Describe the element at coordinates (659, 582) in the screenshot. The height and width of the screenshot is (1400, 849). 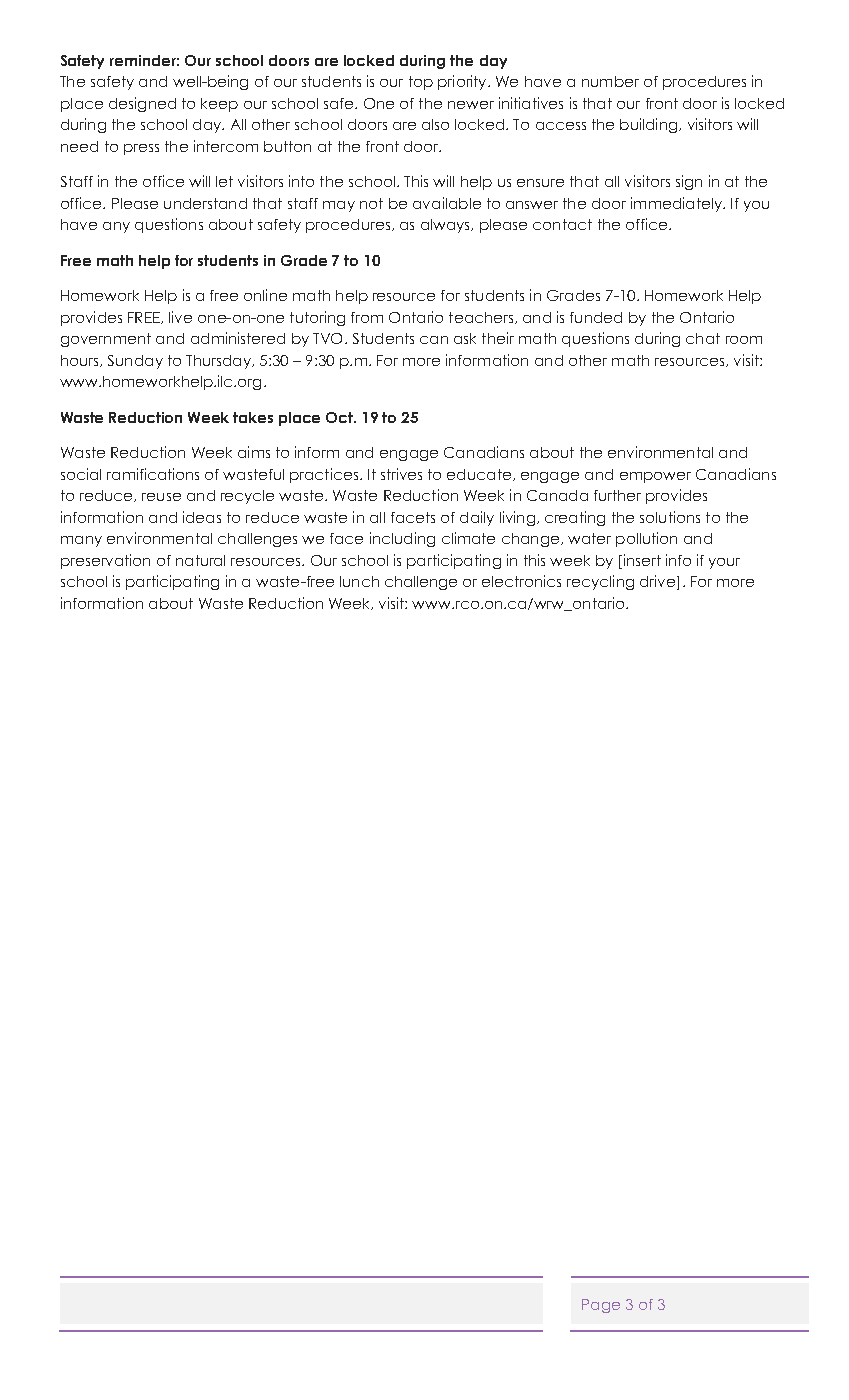
I see `drive` at that location.
